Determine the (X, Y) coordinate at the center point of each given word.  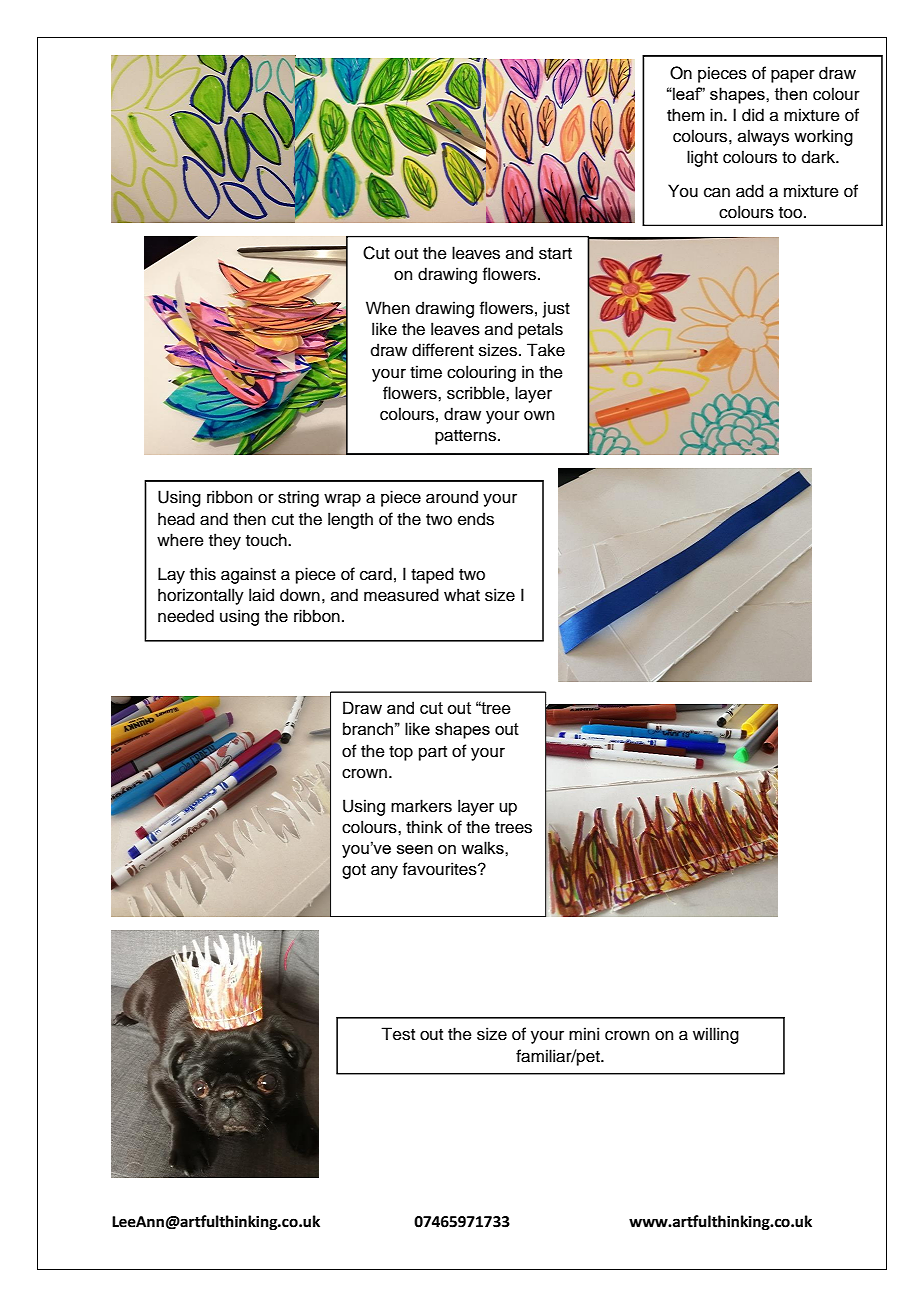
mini (584, 1033)
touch (267, 540)
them (686, 115)
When (388, 308)
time (426, 372)
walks (483, 847)
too (792, 213)
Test (398, 1034)
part (433, 753)
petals (540, 330)
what (462, 595)
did (753, 115)
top (401, 753)
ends (476, 519)
